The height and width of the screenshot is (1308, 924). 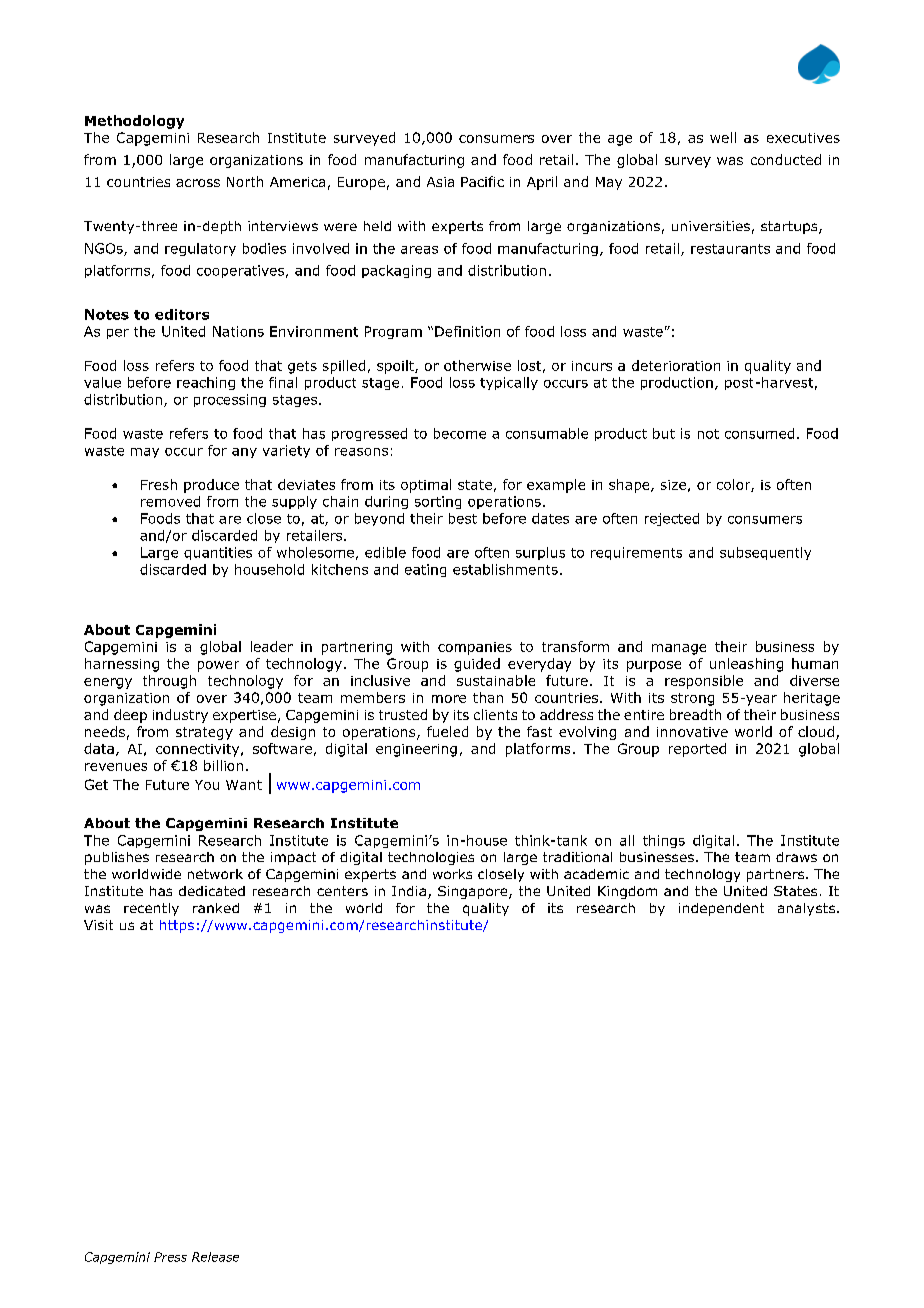 What do you see at coordinates (198, 183) in the screenshot?
I see `across` at bounding box center [198, 183].
